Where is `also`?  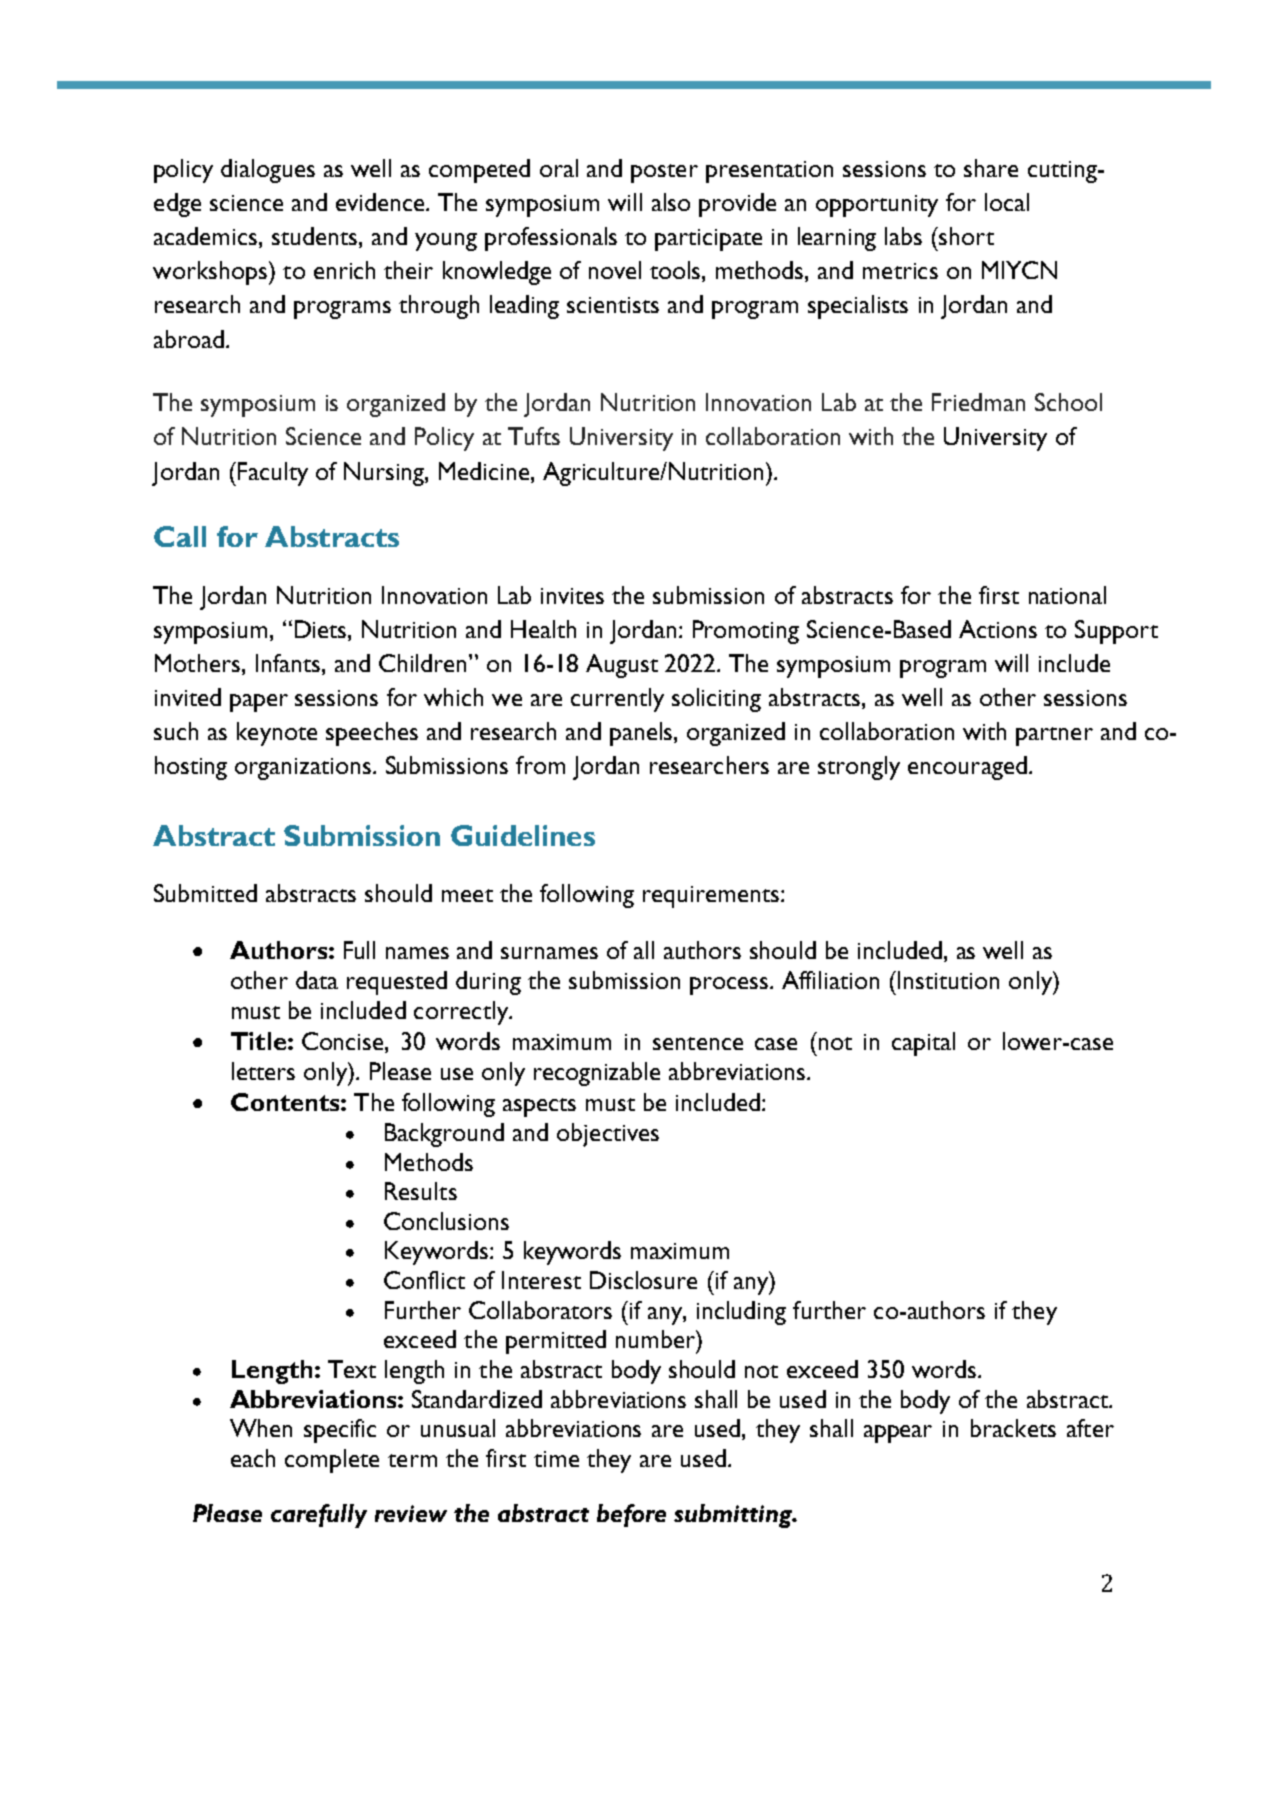
also is located at coordinates (671, 202).
